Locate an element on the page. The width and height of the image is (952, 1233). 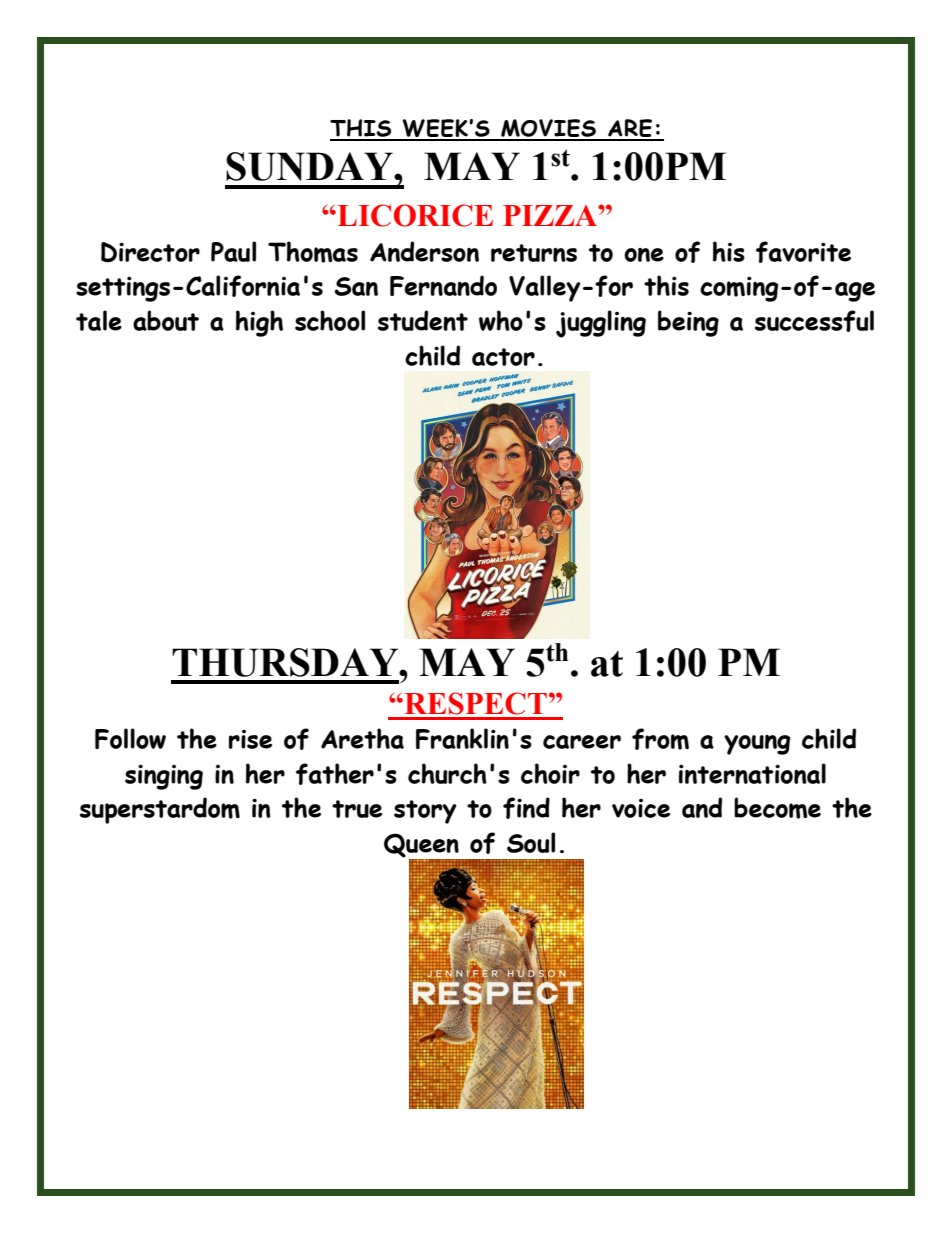
being is located at coordinates (688, 323).
